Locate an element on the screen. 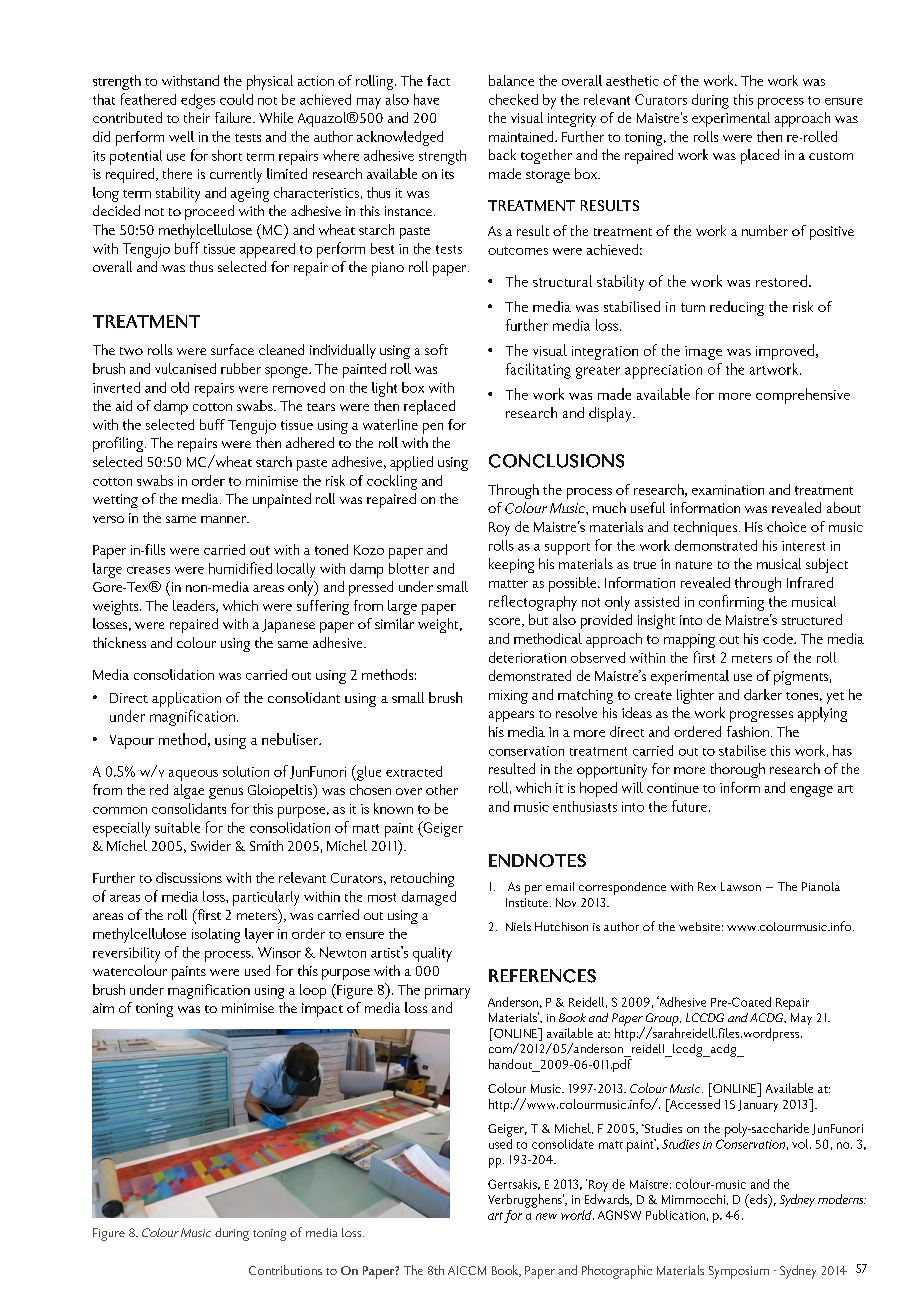  checked is located at coordinates (513, 99).
